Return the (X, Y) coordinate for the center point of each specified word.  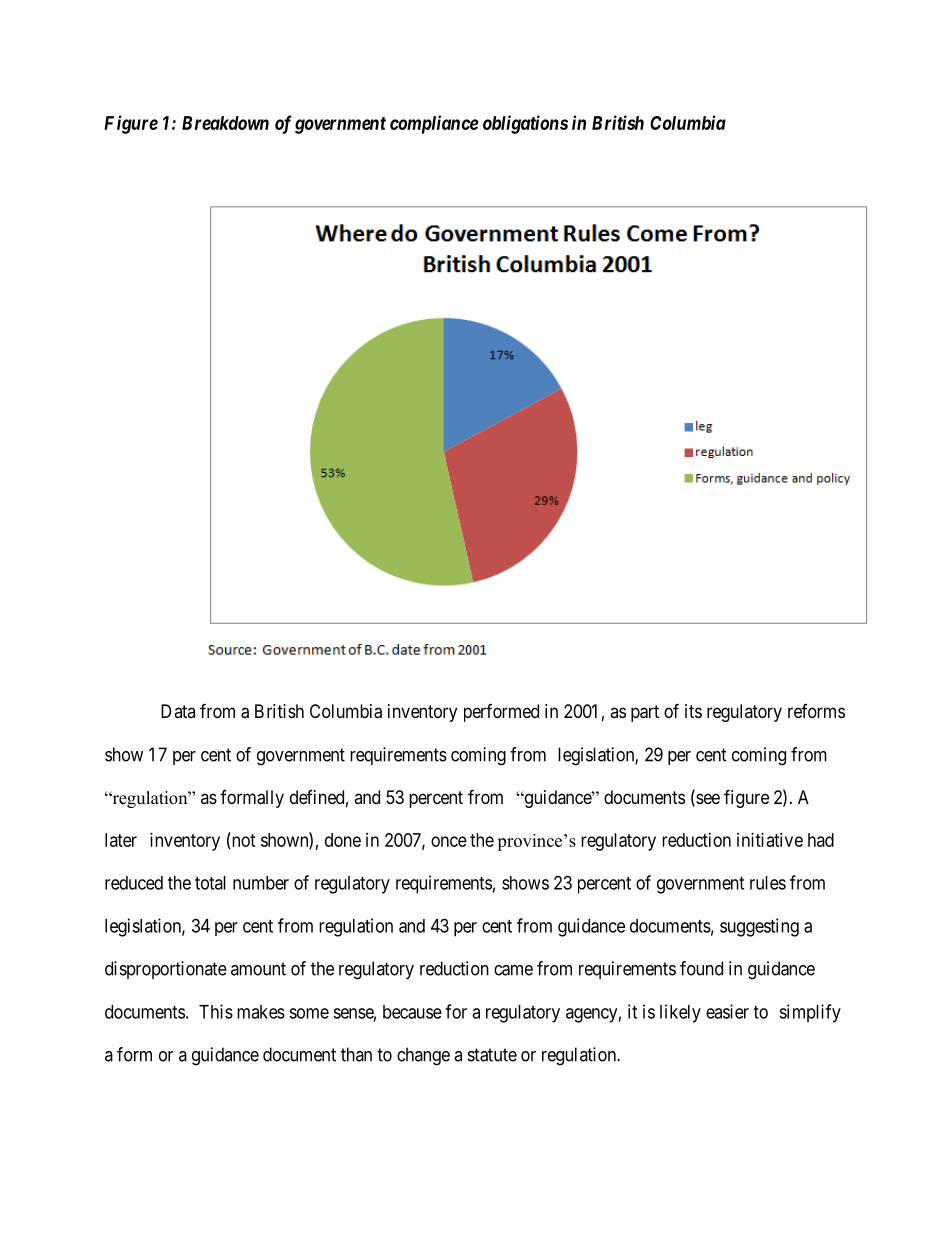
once (449, 841)
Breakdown (225, 123)
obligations (525, 124)
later (121, 840)
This (216, 1011)
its (693, 711)
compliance (434, 124)
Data (178, 711)
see (707, 800)
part (645, 713)
